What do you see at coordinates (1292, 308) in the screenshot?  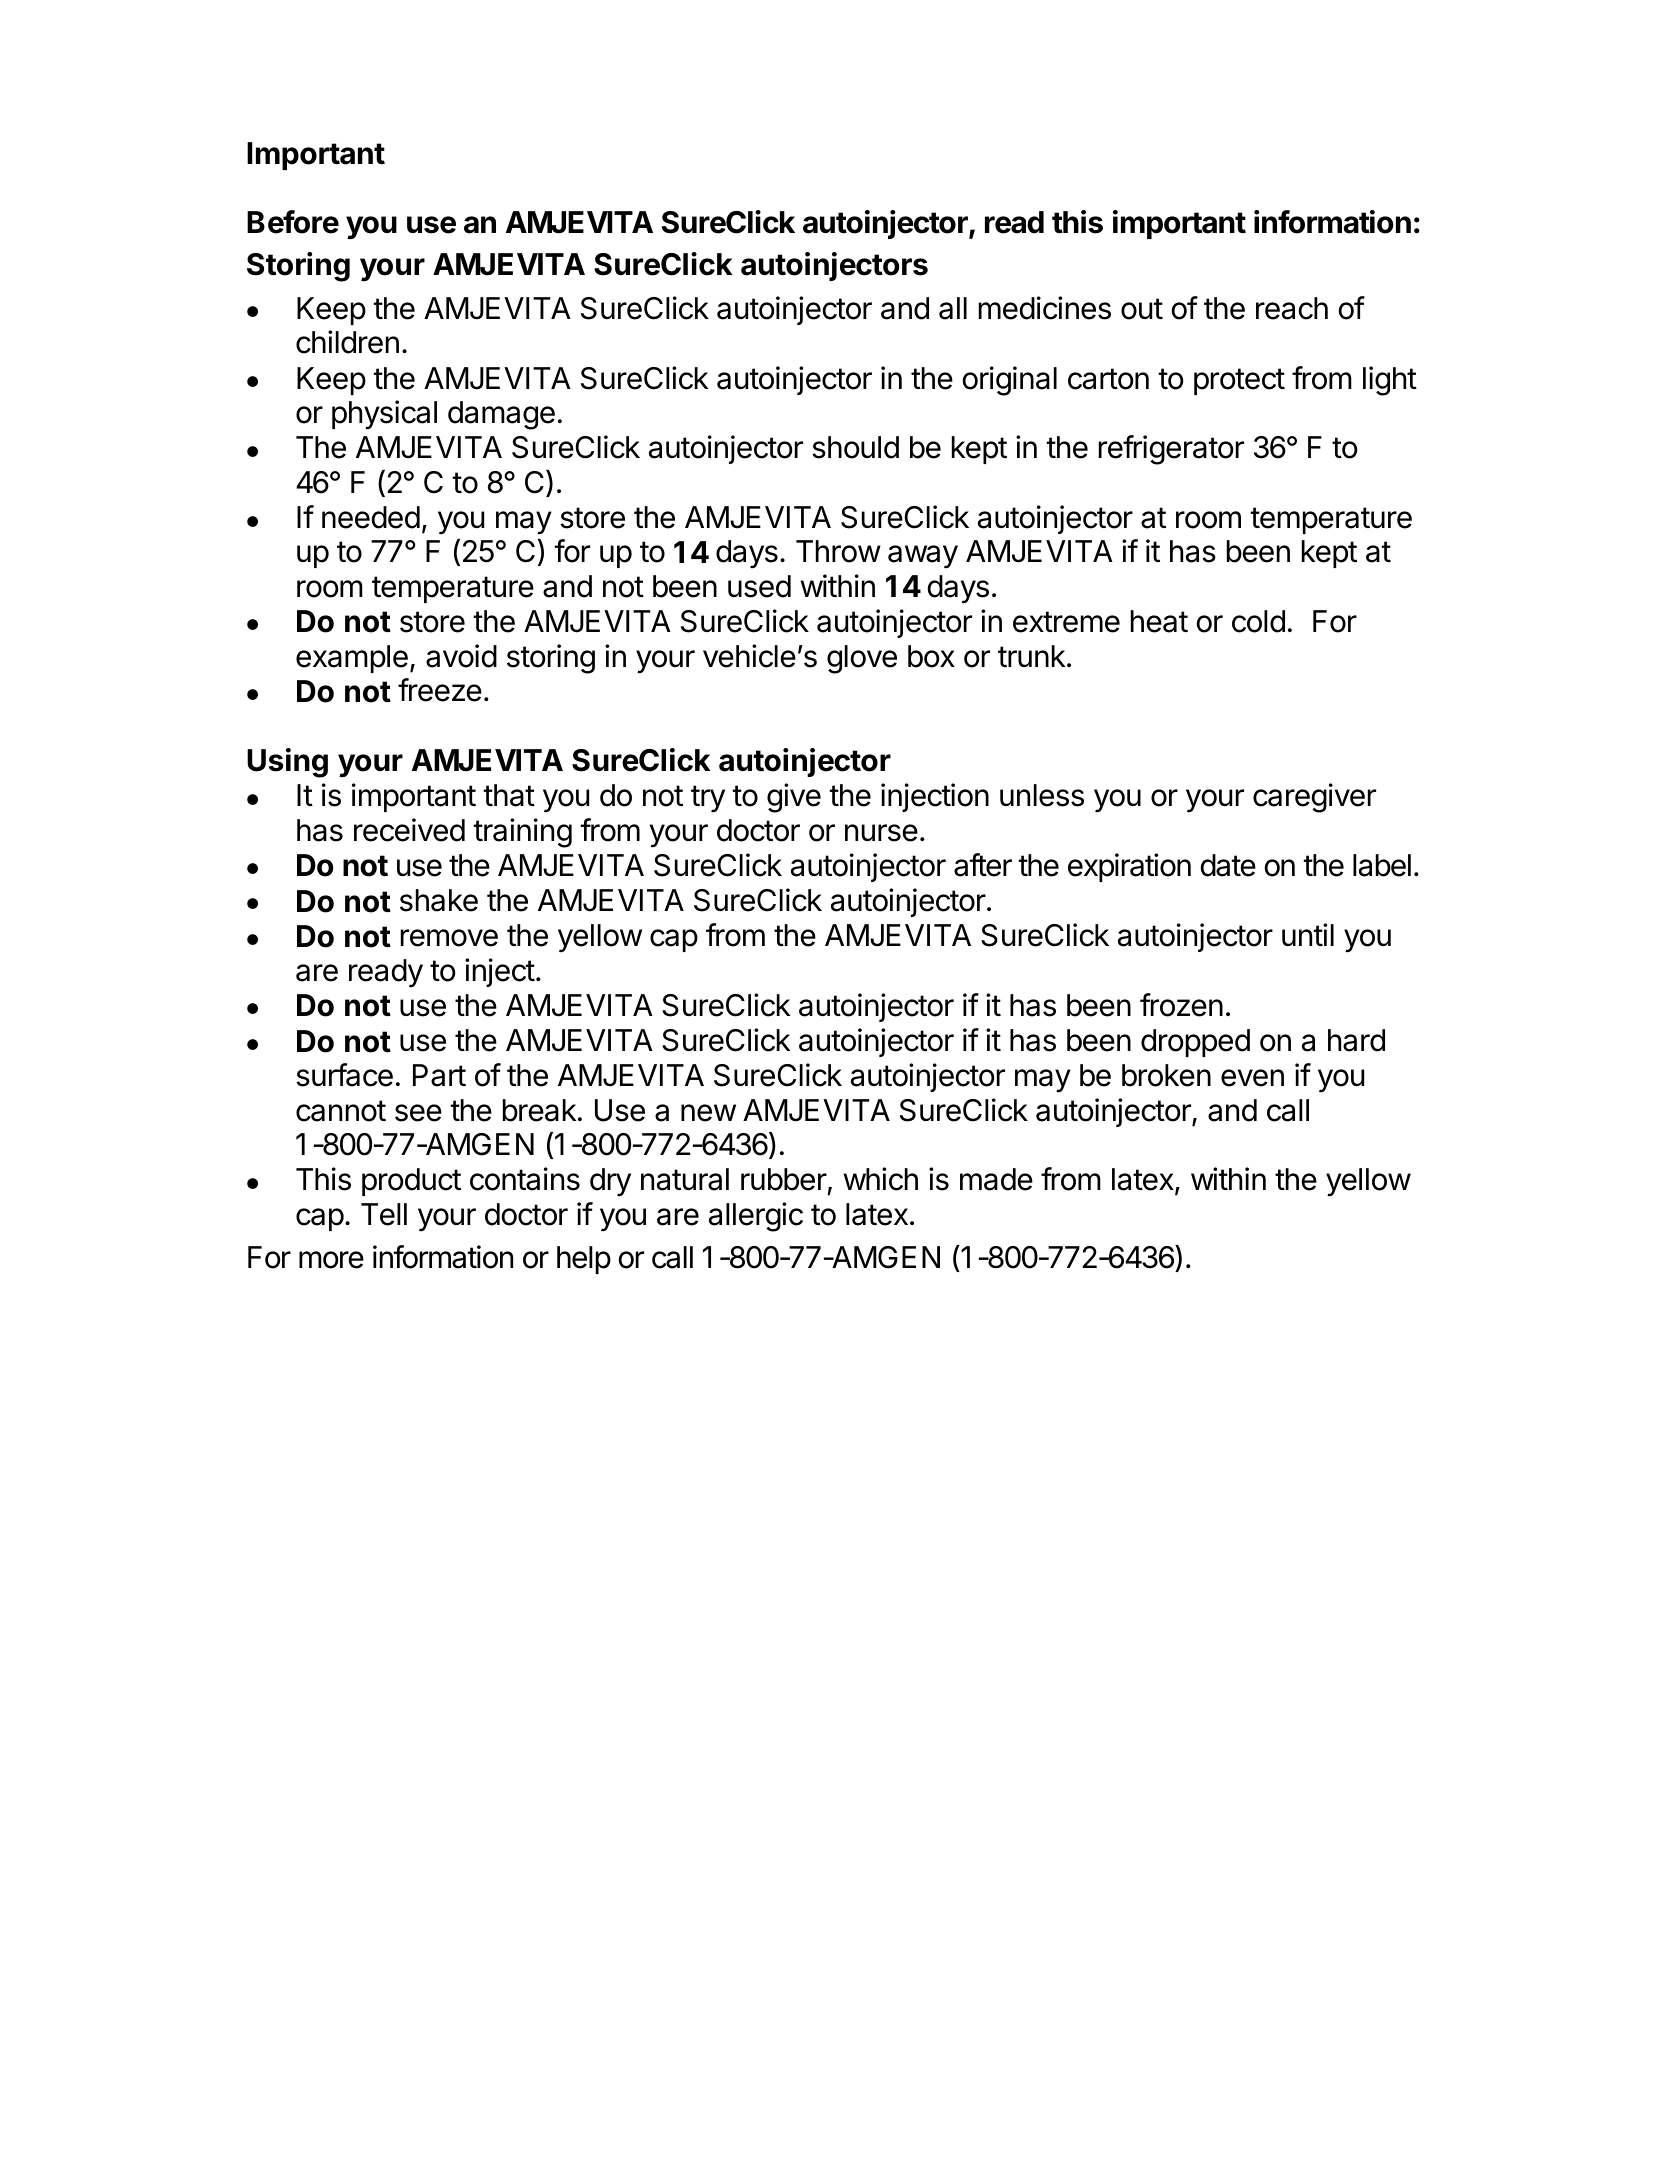 I see `reach` at bounding box center [1292, 308].
